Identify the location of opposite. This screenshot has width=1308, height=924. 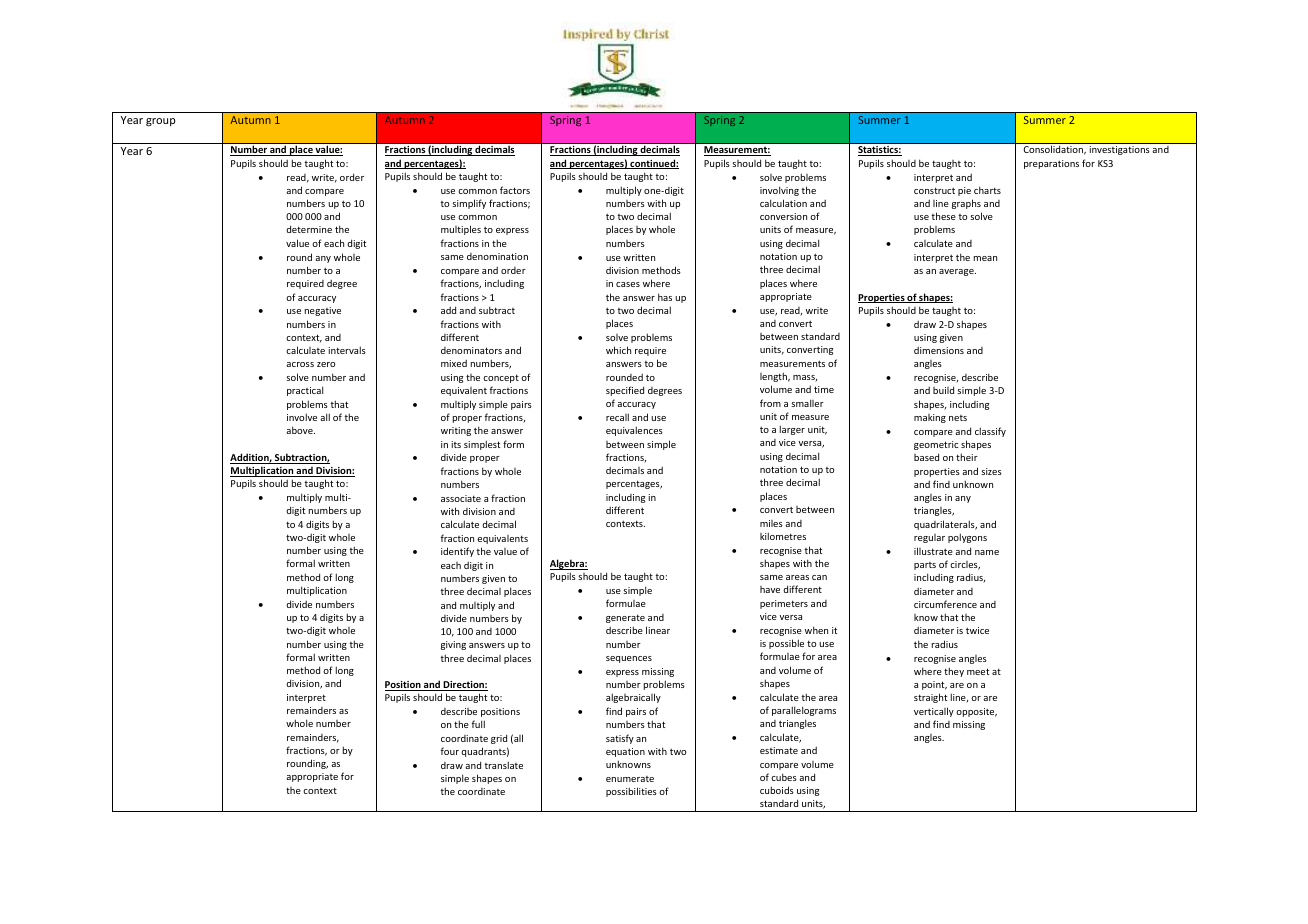
(976, 712).
